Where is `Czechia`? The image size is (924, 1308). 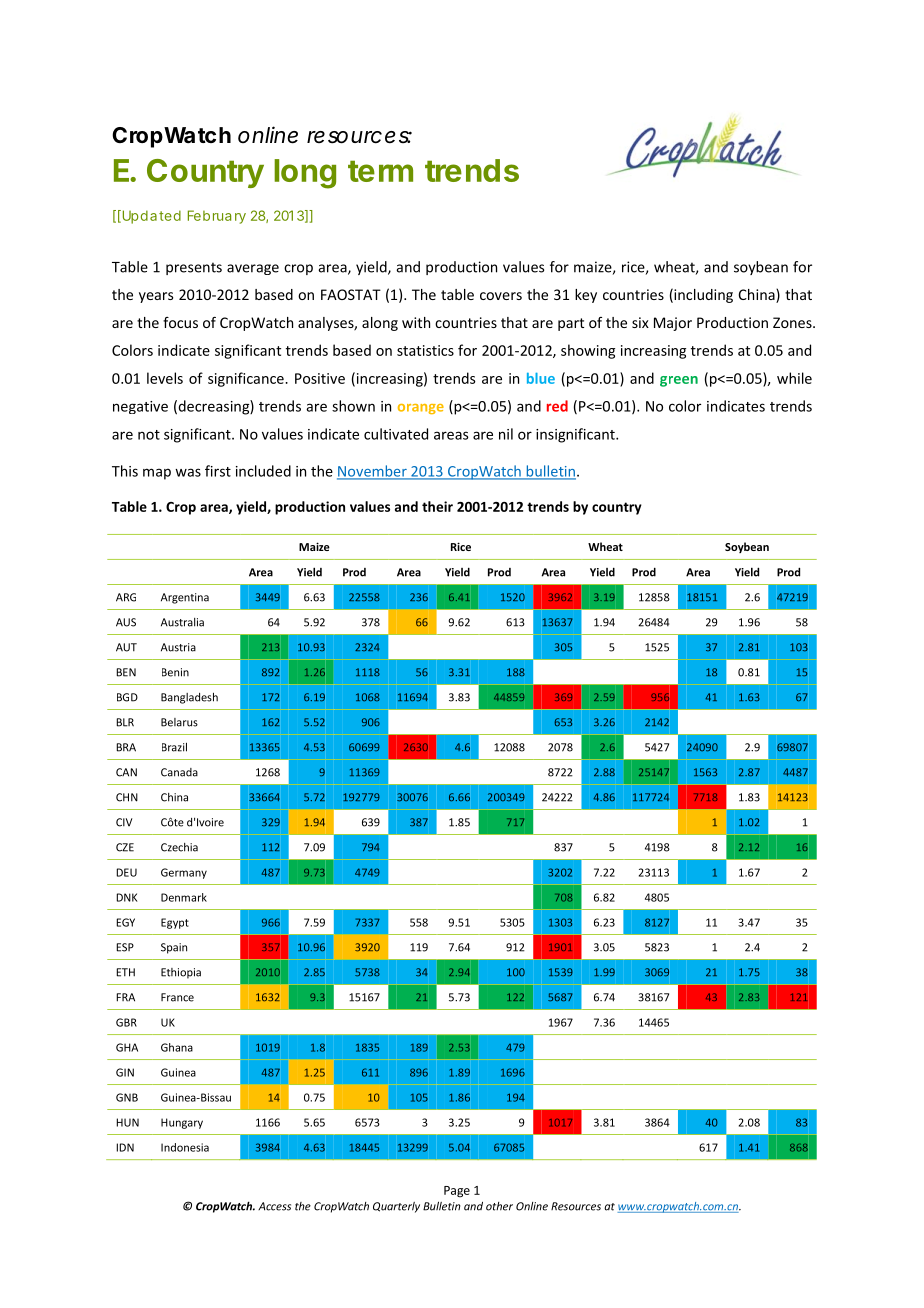
Czechia is located at coordinates (179, 847).
